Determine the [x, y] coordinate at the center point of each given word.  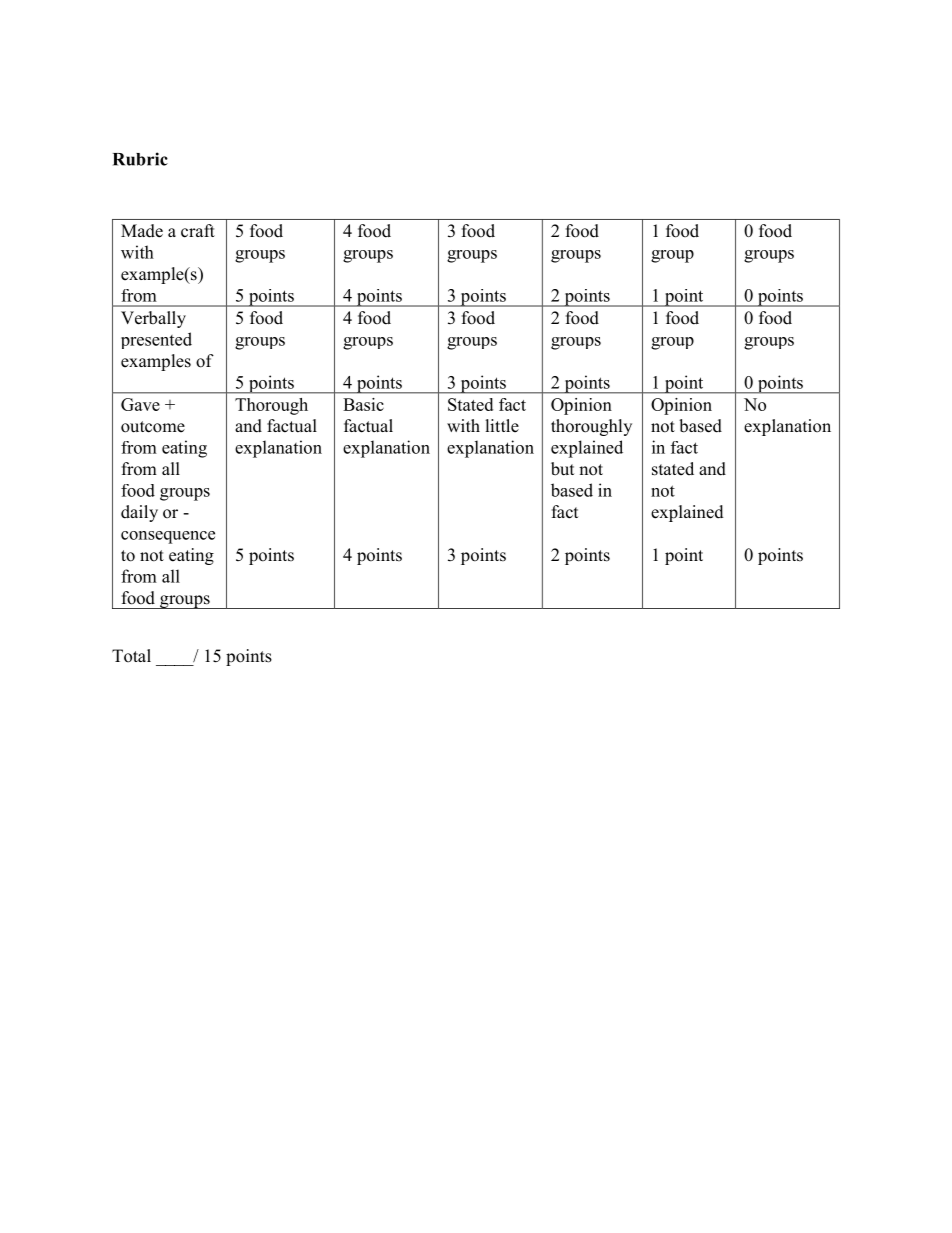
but [562, 469]
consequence [168, 537]
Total [131, 656]
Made [142, 231]
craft [198, 231]
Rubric [140, 159]
